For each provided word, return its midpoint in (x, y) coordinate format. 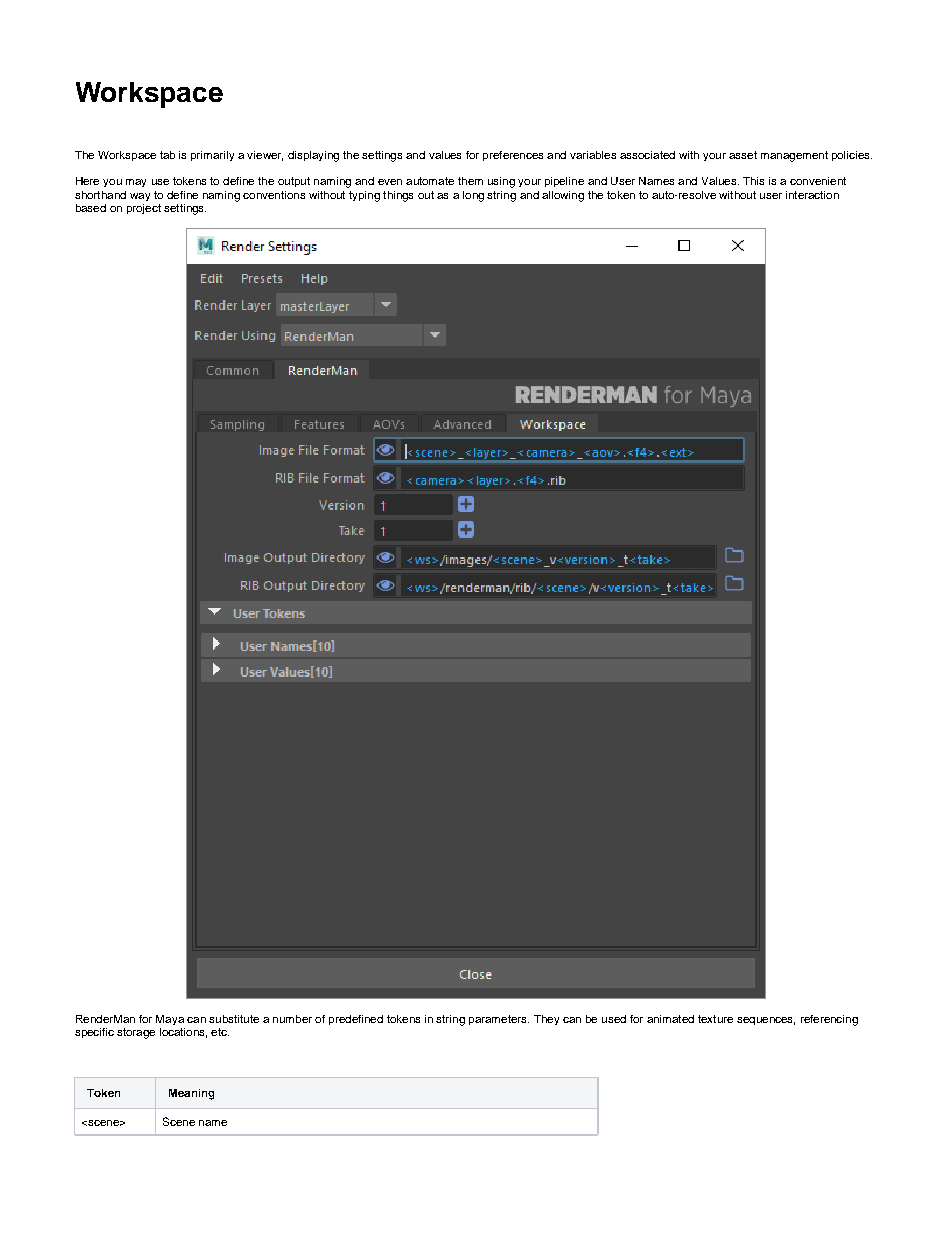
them (470, 181)
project (144, 209)
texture (715, 1019)
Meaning (191, 1094)
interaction (812, 195)
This (753, 181)
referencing (829, 1020)
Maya (170, 1020)
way (140, 197)
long (473, 196)
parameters (499, 1020)
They (546, 1020)
